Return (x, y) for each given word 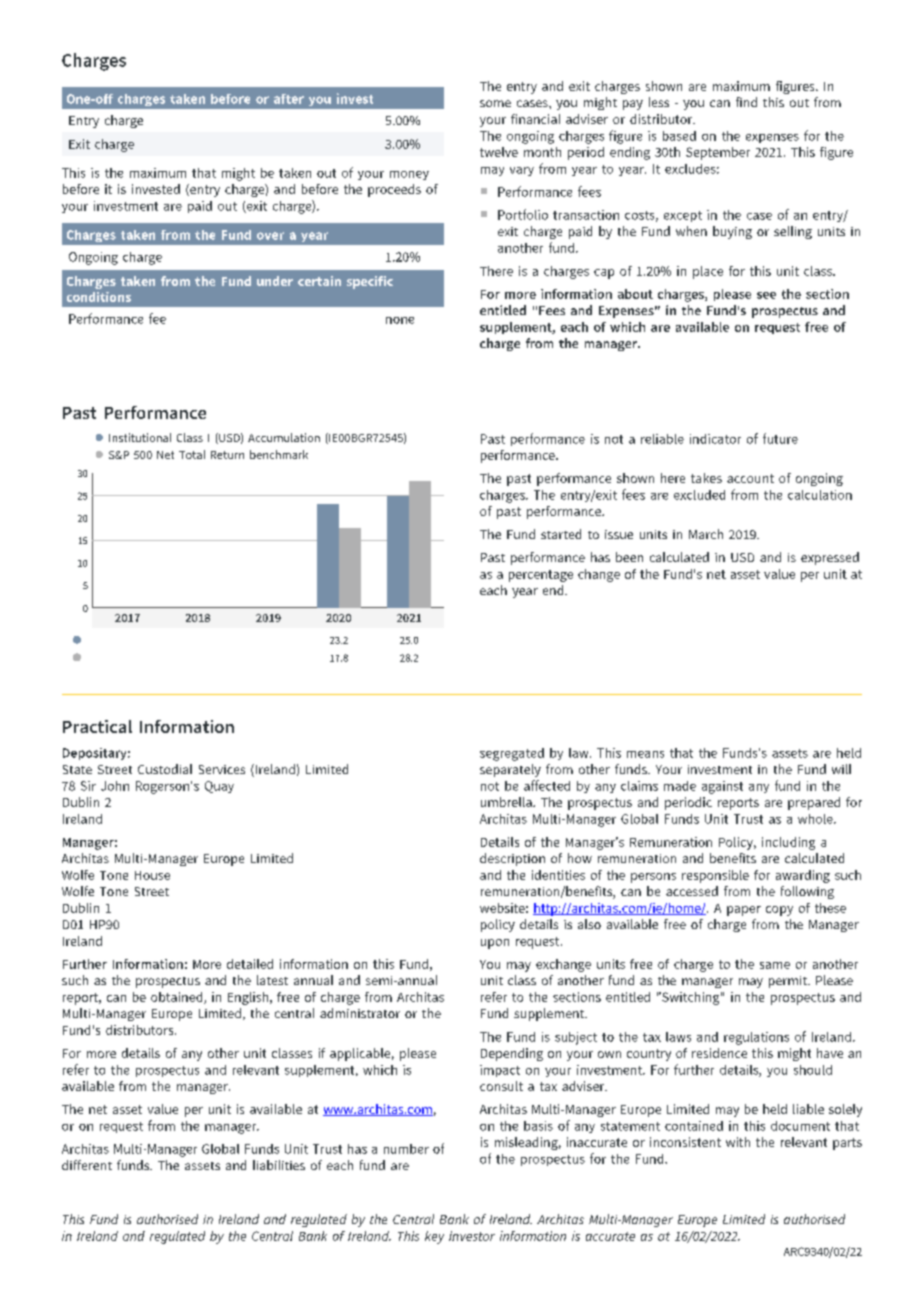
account (750, 478)
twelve (499, 152)
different (87, 1165)
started (561, 534)
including (788, 843)
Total (192, 454)
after (289, 99)
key (434, 1237)
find (746, 102)
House (152, 875)
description (512, 859)
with (738, 1142)
